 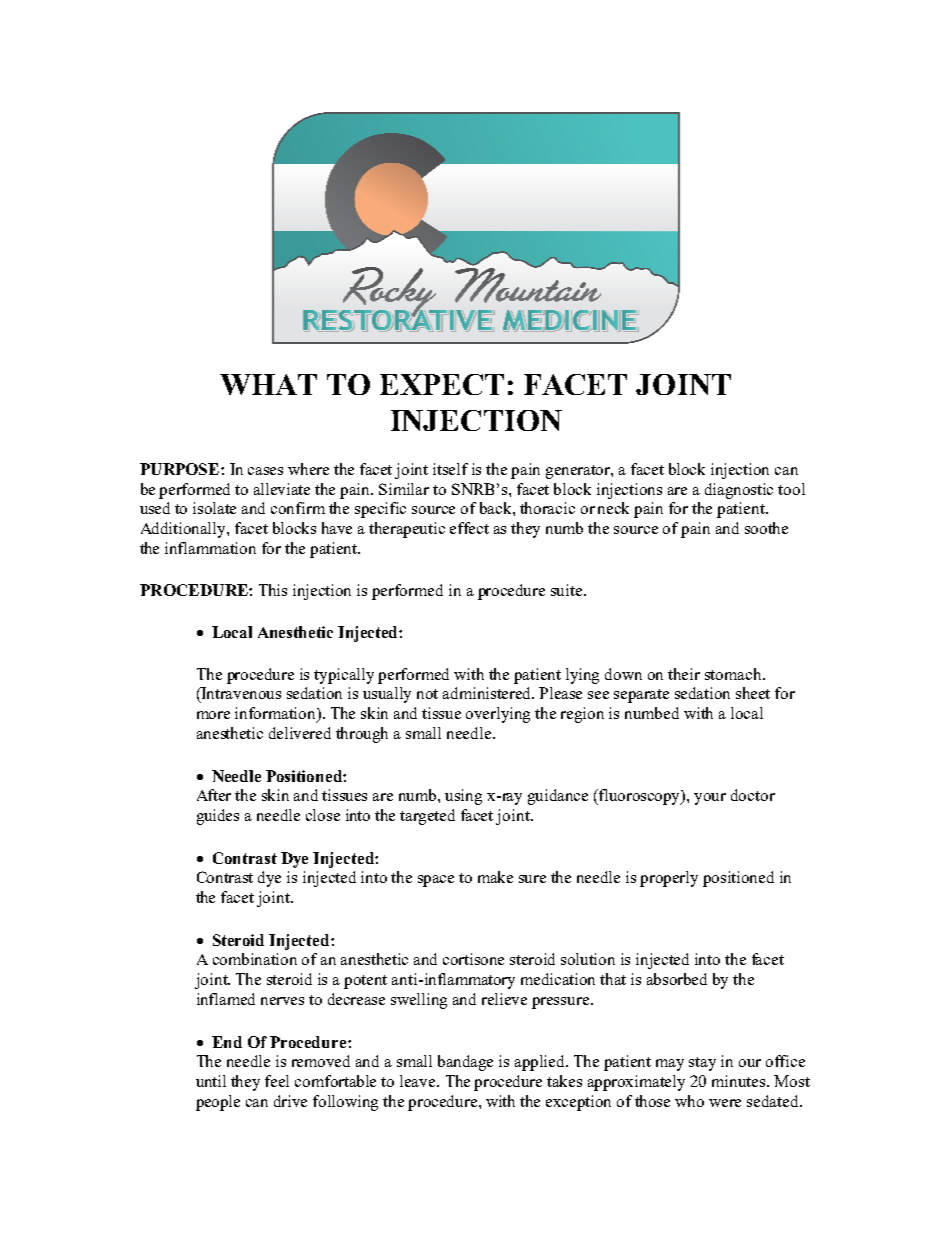 I want to click on EXPECT, so click(x=442, y=384).
